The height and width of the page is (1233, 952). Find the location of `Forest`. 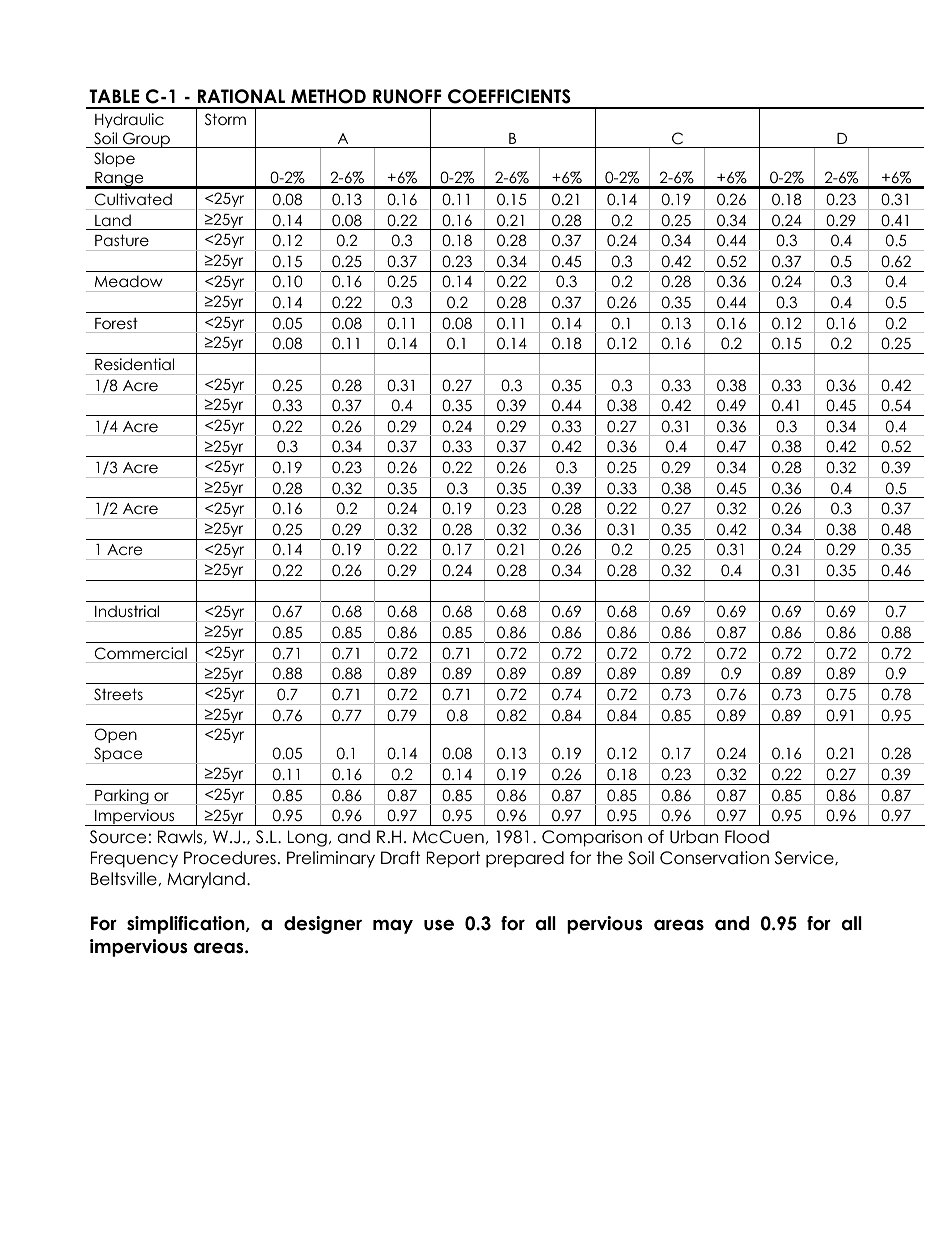

Forest is located at coordinates (116, 323).
